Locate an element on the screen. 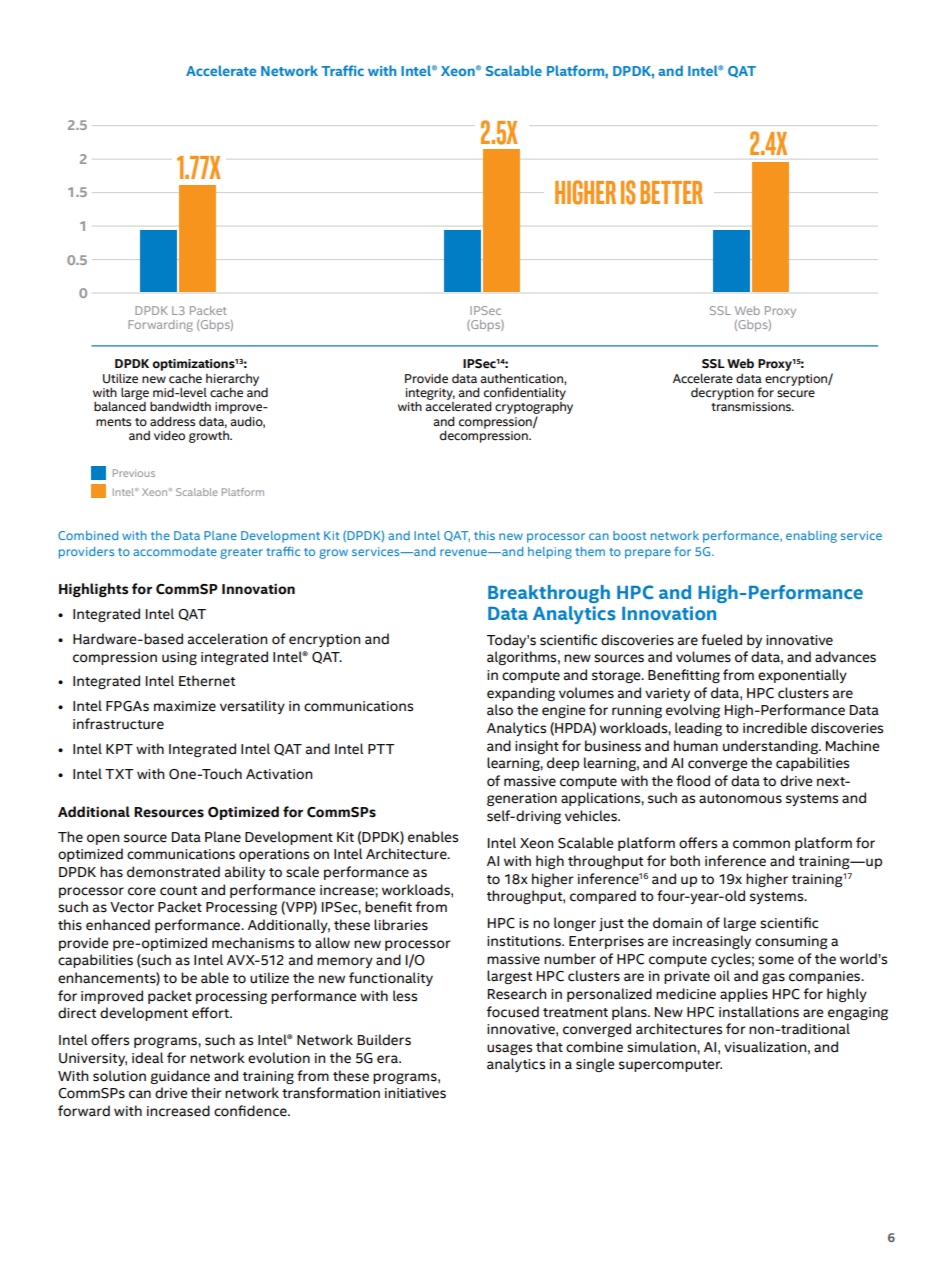  better is located at coordinates (671, 192).
